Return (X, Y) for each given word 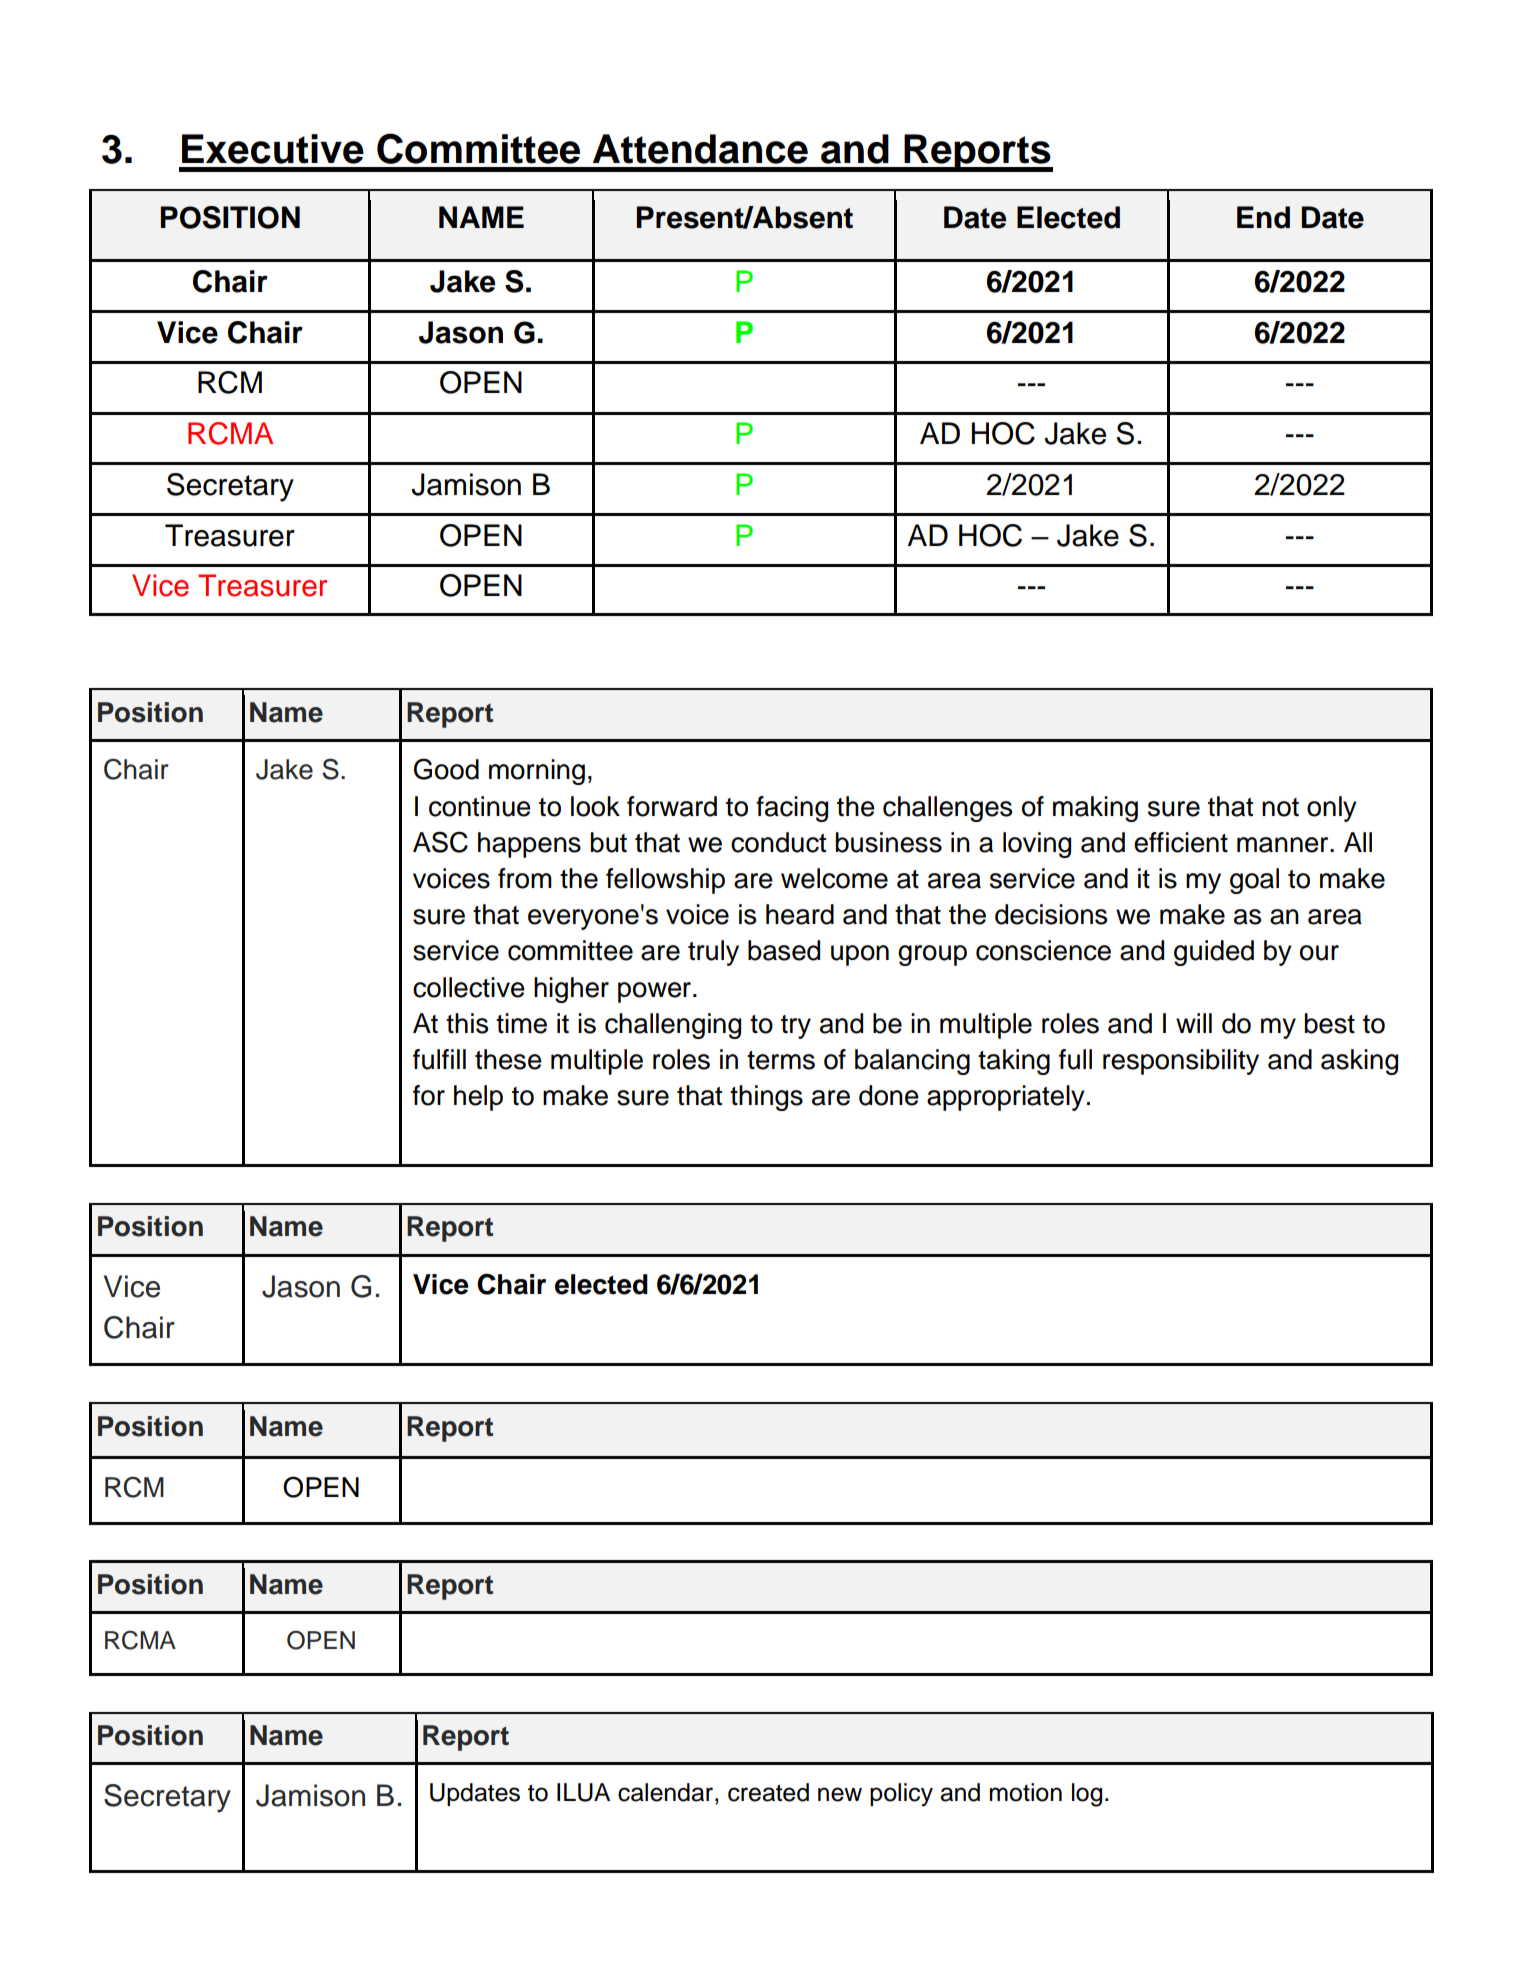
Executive (273, 149)
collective (469, 987)
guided (1214, 953)
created (768, 1792)
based (784, 950)
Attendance (700, 149)
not (1280, 807)
